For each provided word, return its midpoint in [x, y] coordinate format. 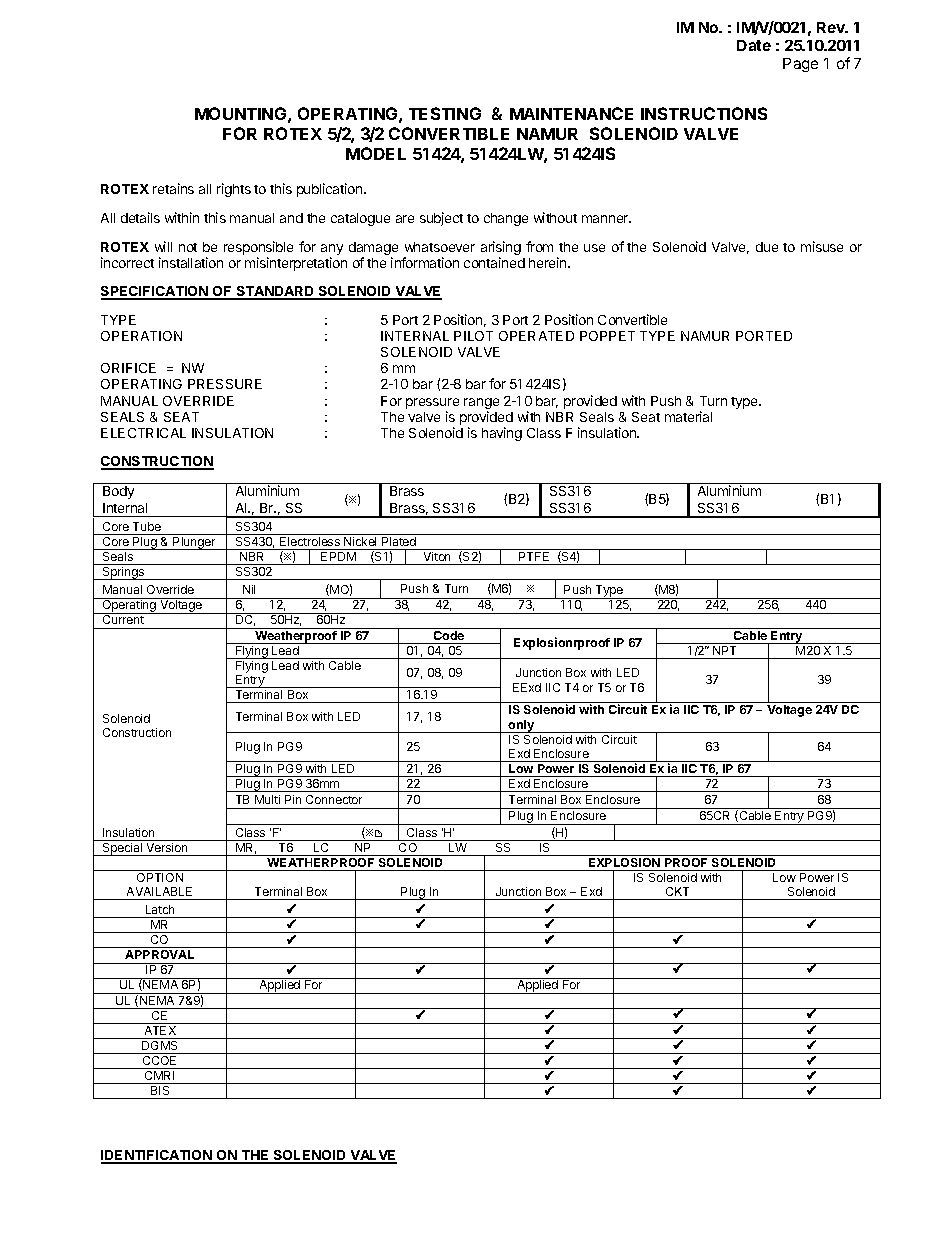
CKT [677, 891]
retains [173, 188]
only [522, 726]
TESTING [445, 113]
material [688, 416]
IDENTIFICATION [157, 1156]
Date [754, 45]
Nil [249, 589]
